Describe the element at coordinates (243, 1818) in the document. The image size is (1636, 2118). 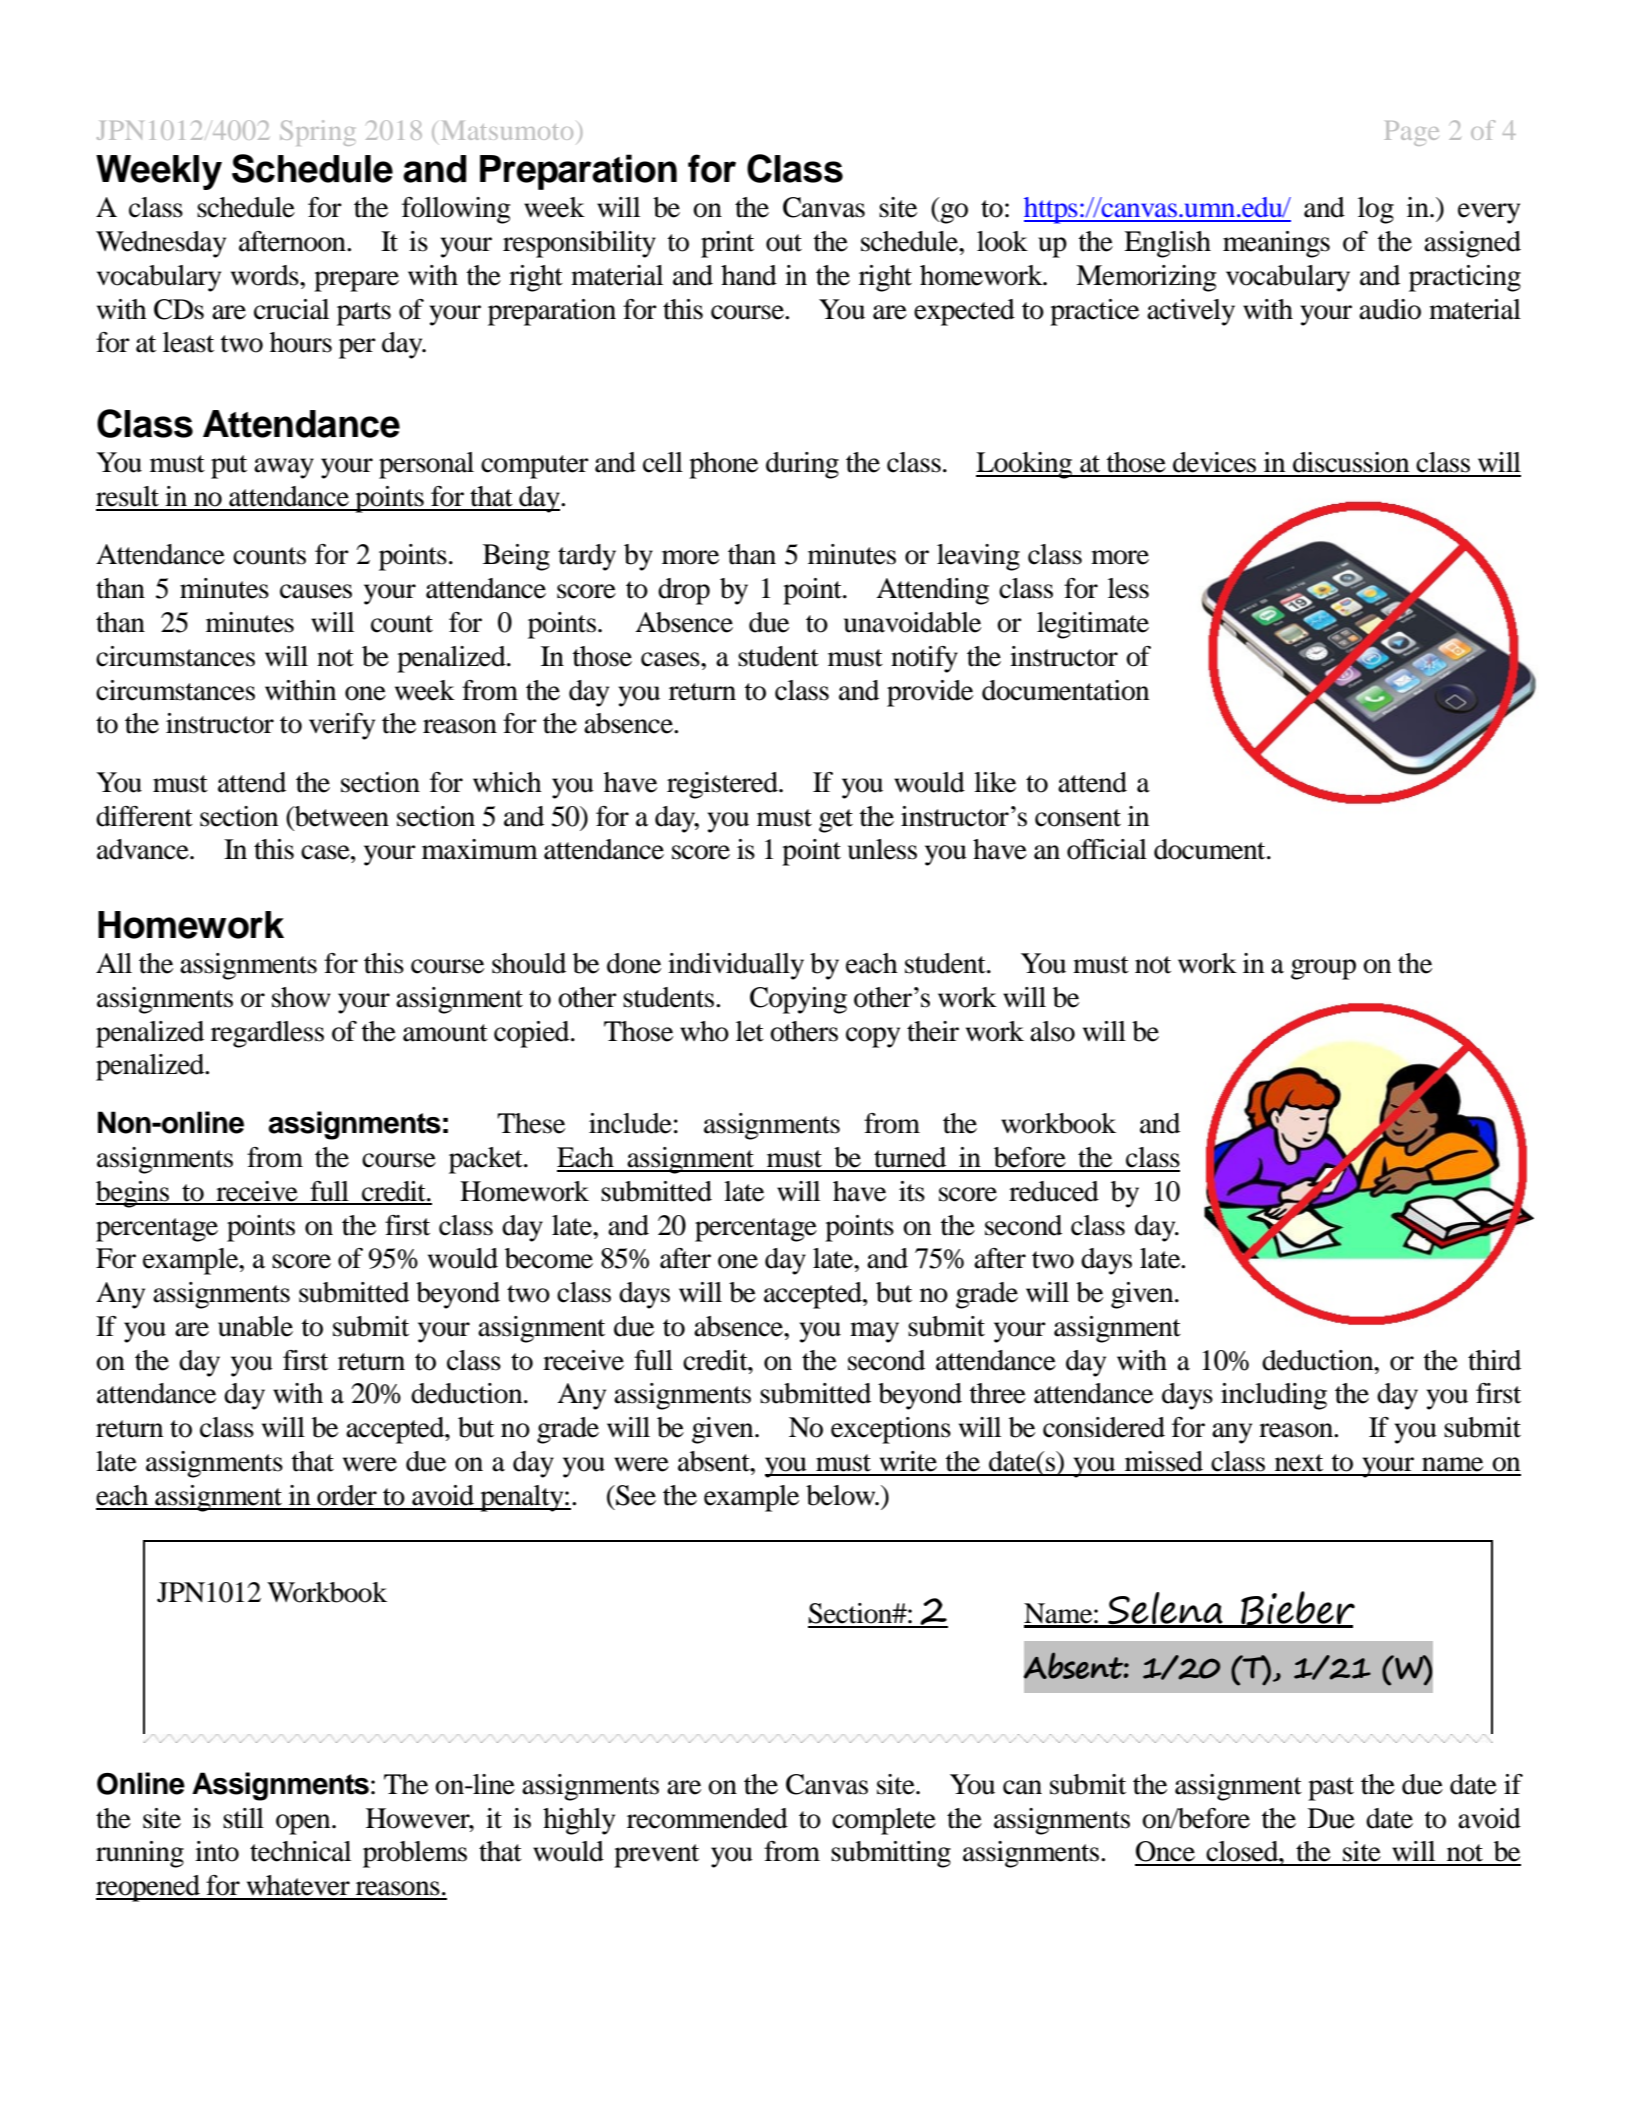
I see `still` at that location.
